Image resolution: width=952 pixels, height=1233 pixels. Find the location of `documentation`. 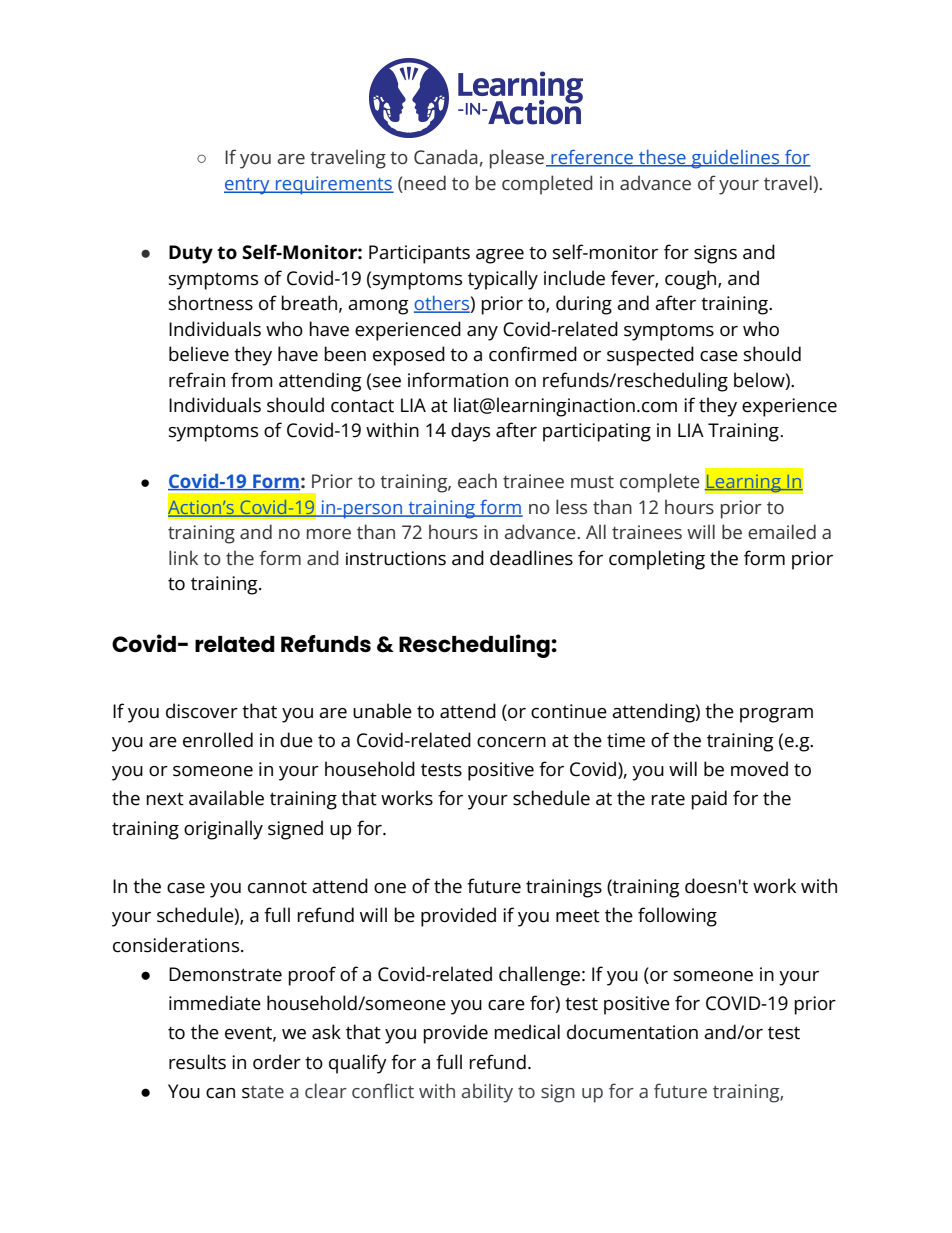

documentation is located at coordinates (632, 1032).
